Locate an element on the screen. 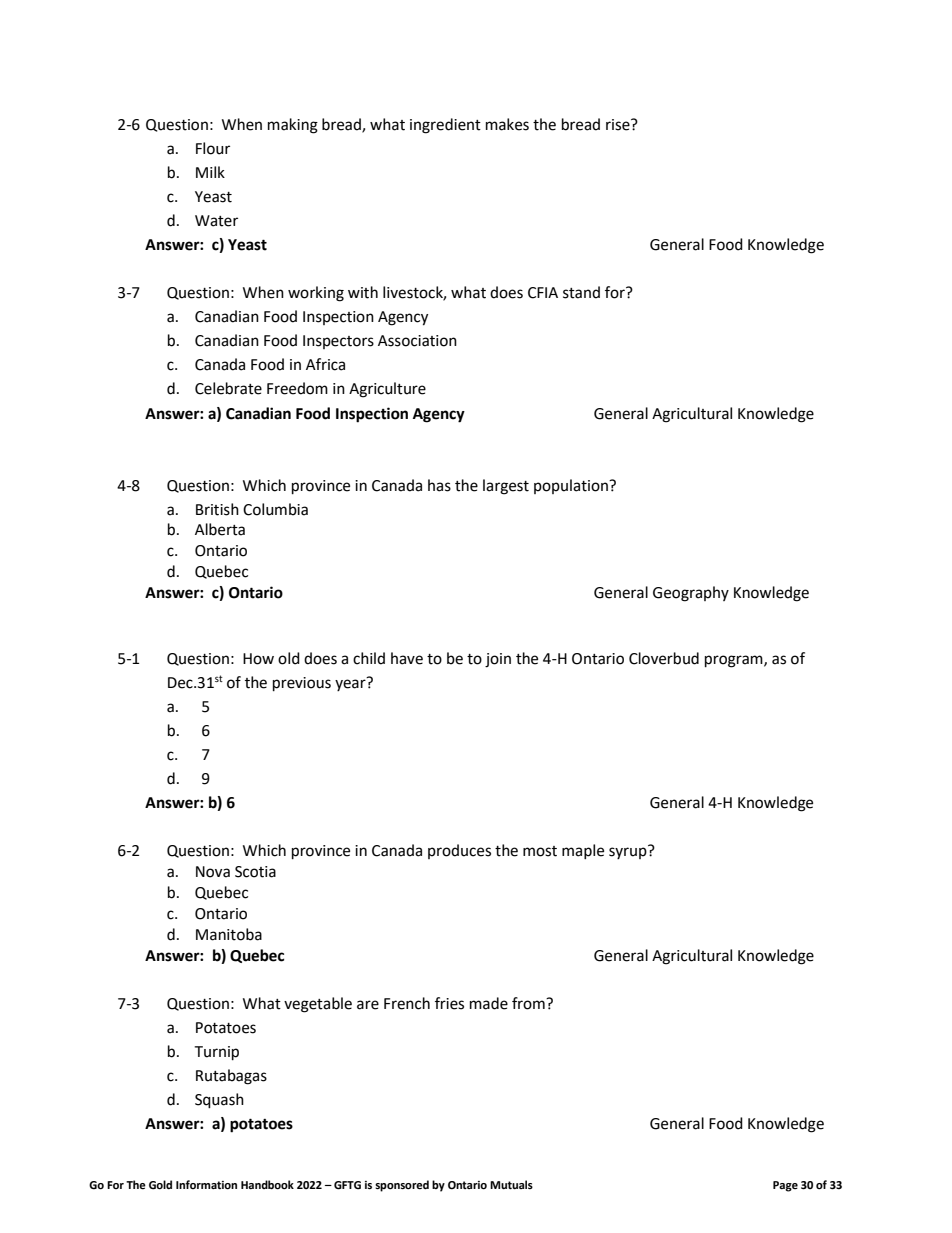 The height and width of the screenshot is (1233, 952). Information is located at coordinates (206, 1185).
